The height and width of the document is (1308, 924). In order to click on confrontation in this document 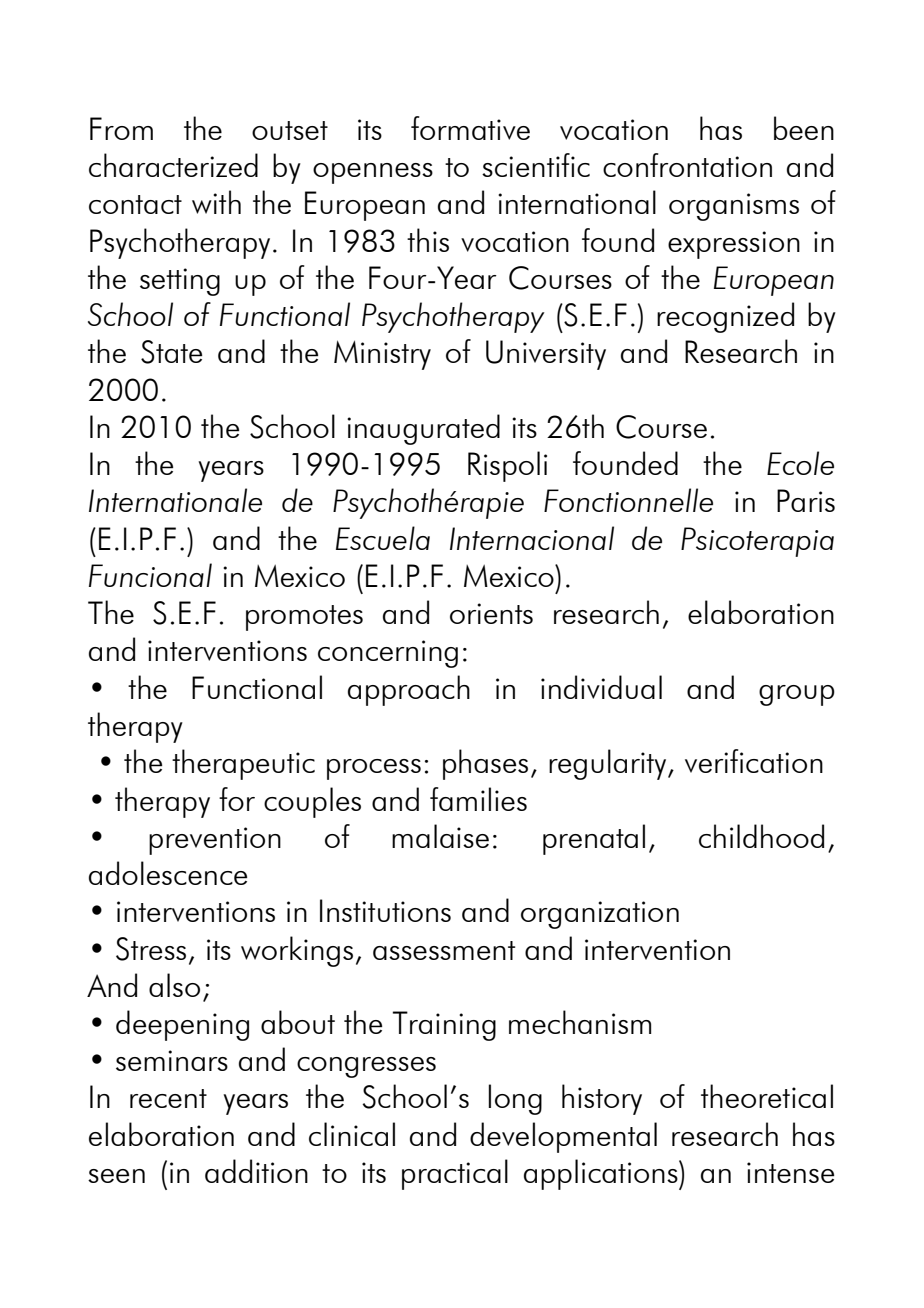, I will do `click(687, 165)`.
